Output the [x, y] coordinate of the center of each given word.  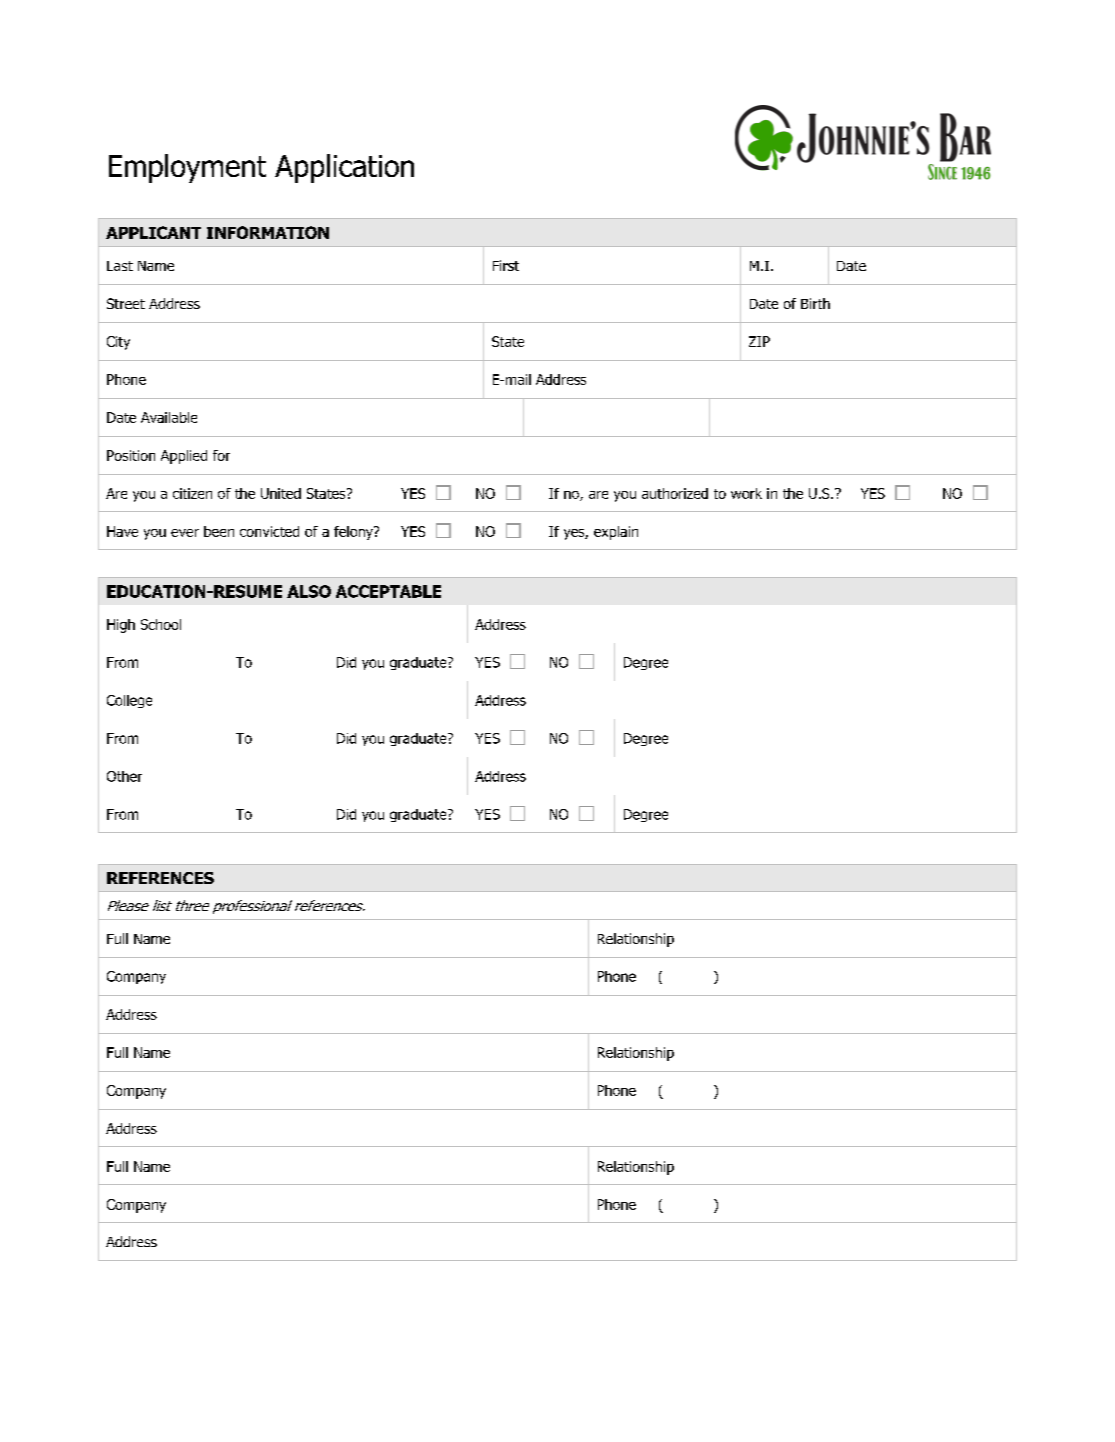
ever [185, 533]
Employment [187, 168]
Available [169, 417]
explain [616, 533]
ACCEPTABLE [388, 591]
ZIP [759, 341]
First [506, 265]
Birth [815, 303]
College [129, 701]
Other [124, 776]
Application [344, 168]
